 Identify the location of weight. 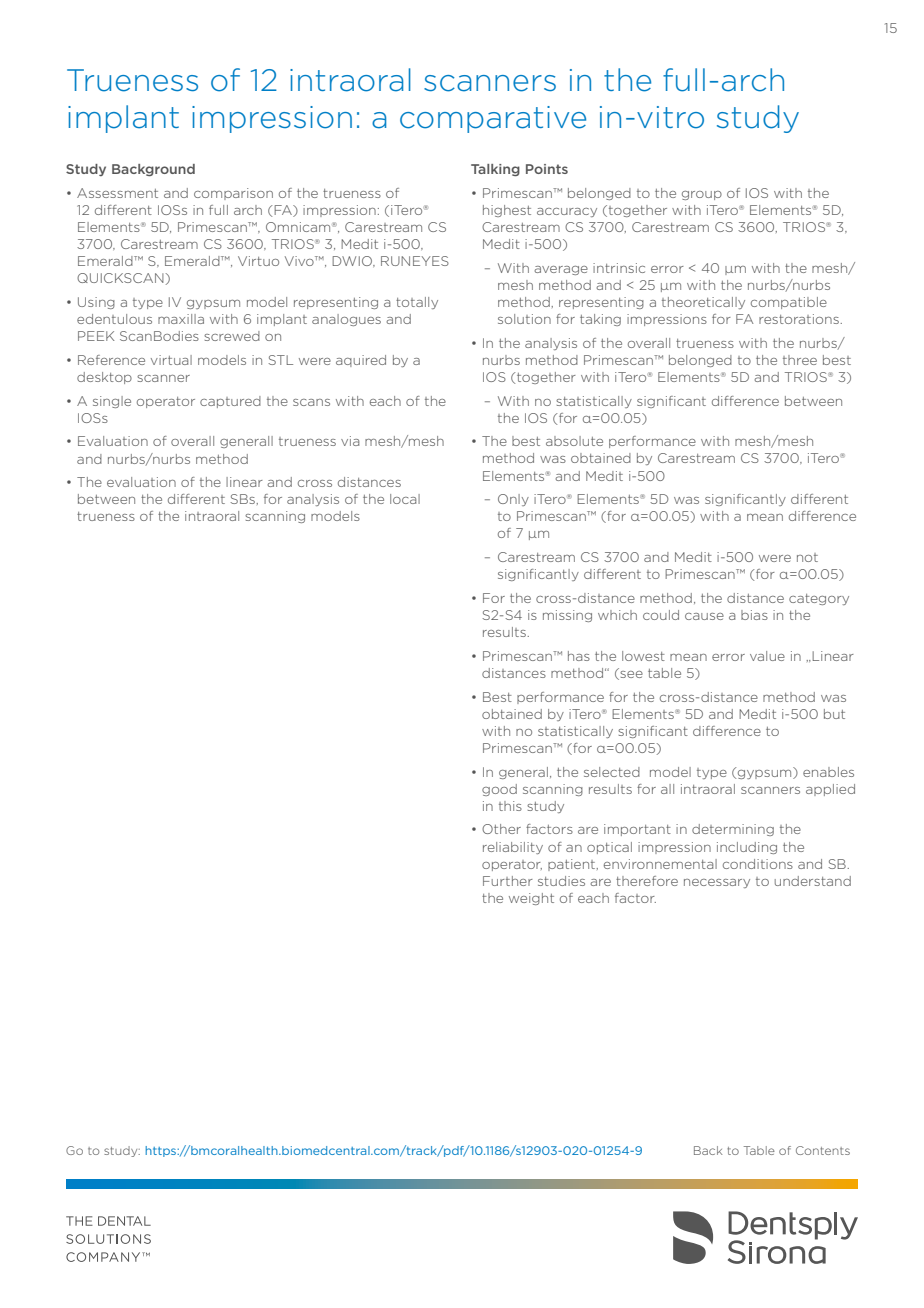
(531, 899).
